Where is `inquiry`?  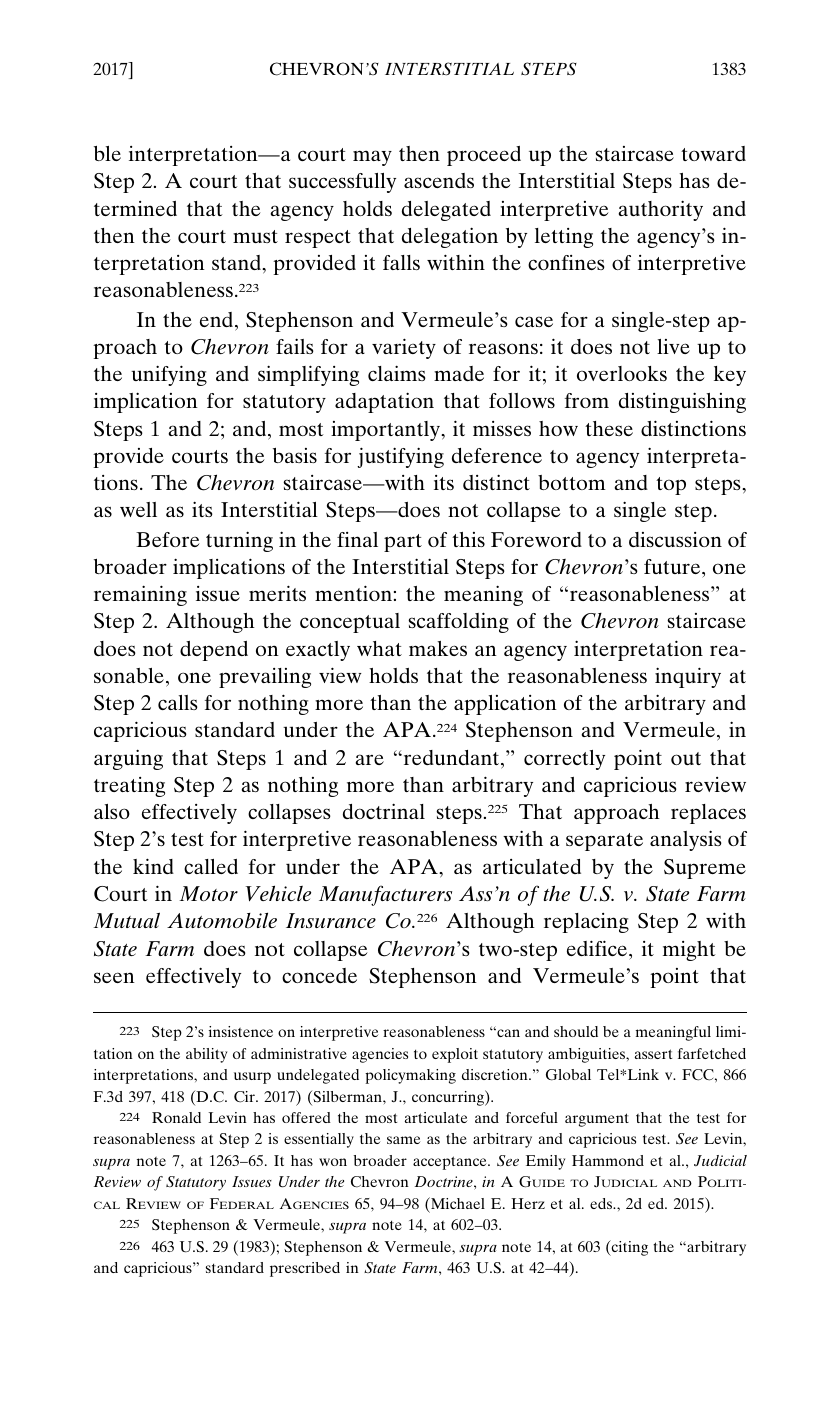 inquiry is located at coordinates (688, 677).
